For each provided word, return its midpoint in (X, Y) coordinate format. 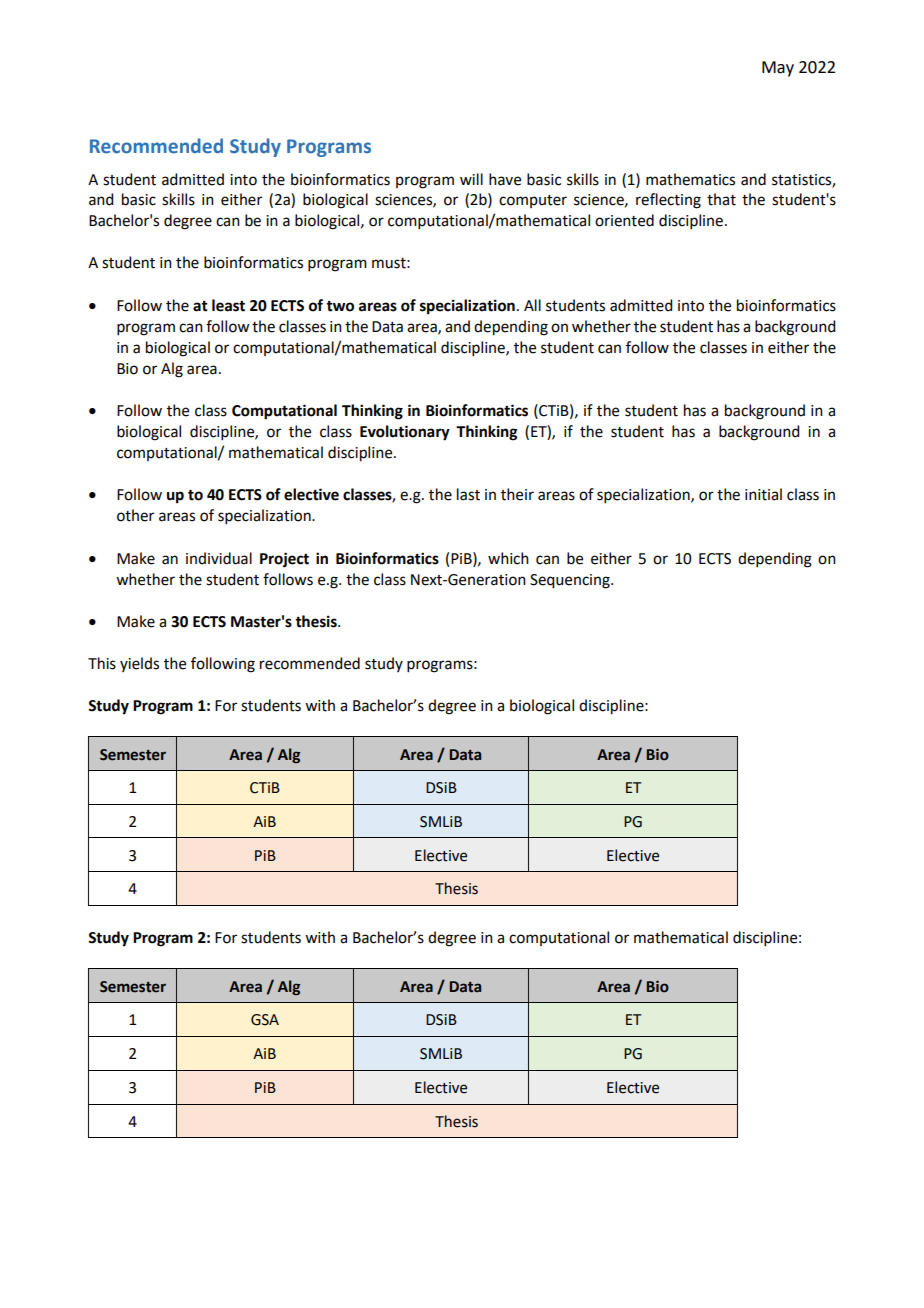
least (228, 305)
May (778, 69)
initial (763, 494)
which (508, 558)
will (471, 179)
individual (219, 558)
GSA (265, 1020)
